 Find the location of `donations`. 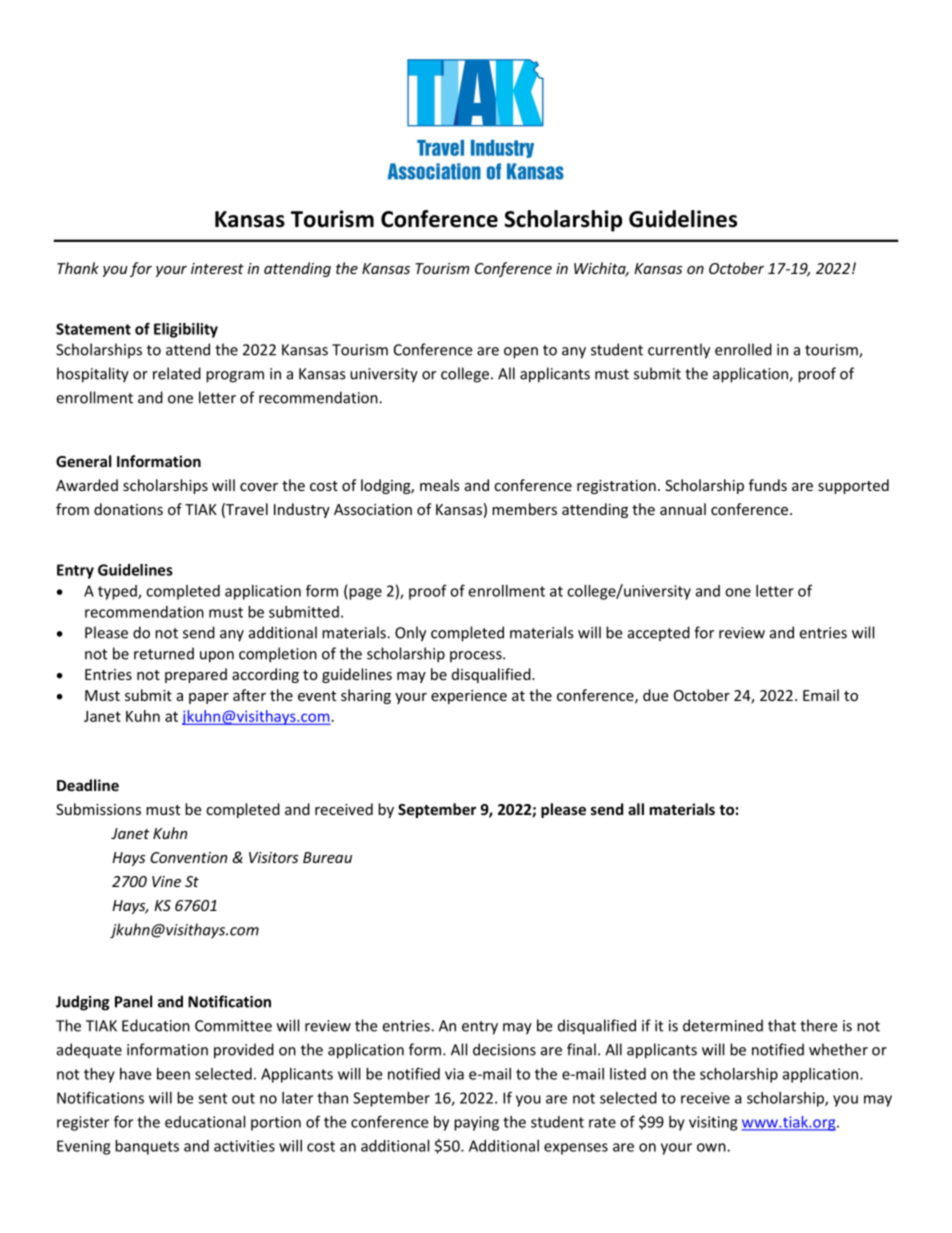

donations is located at coordinates (128, 509).
